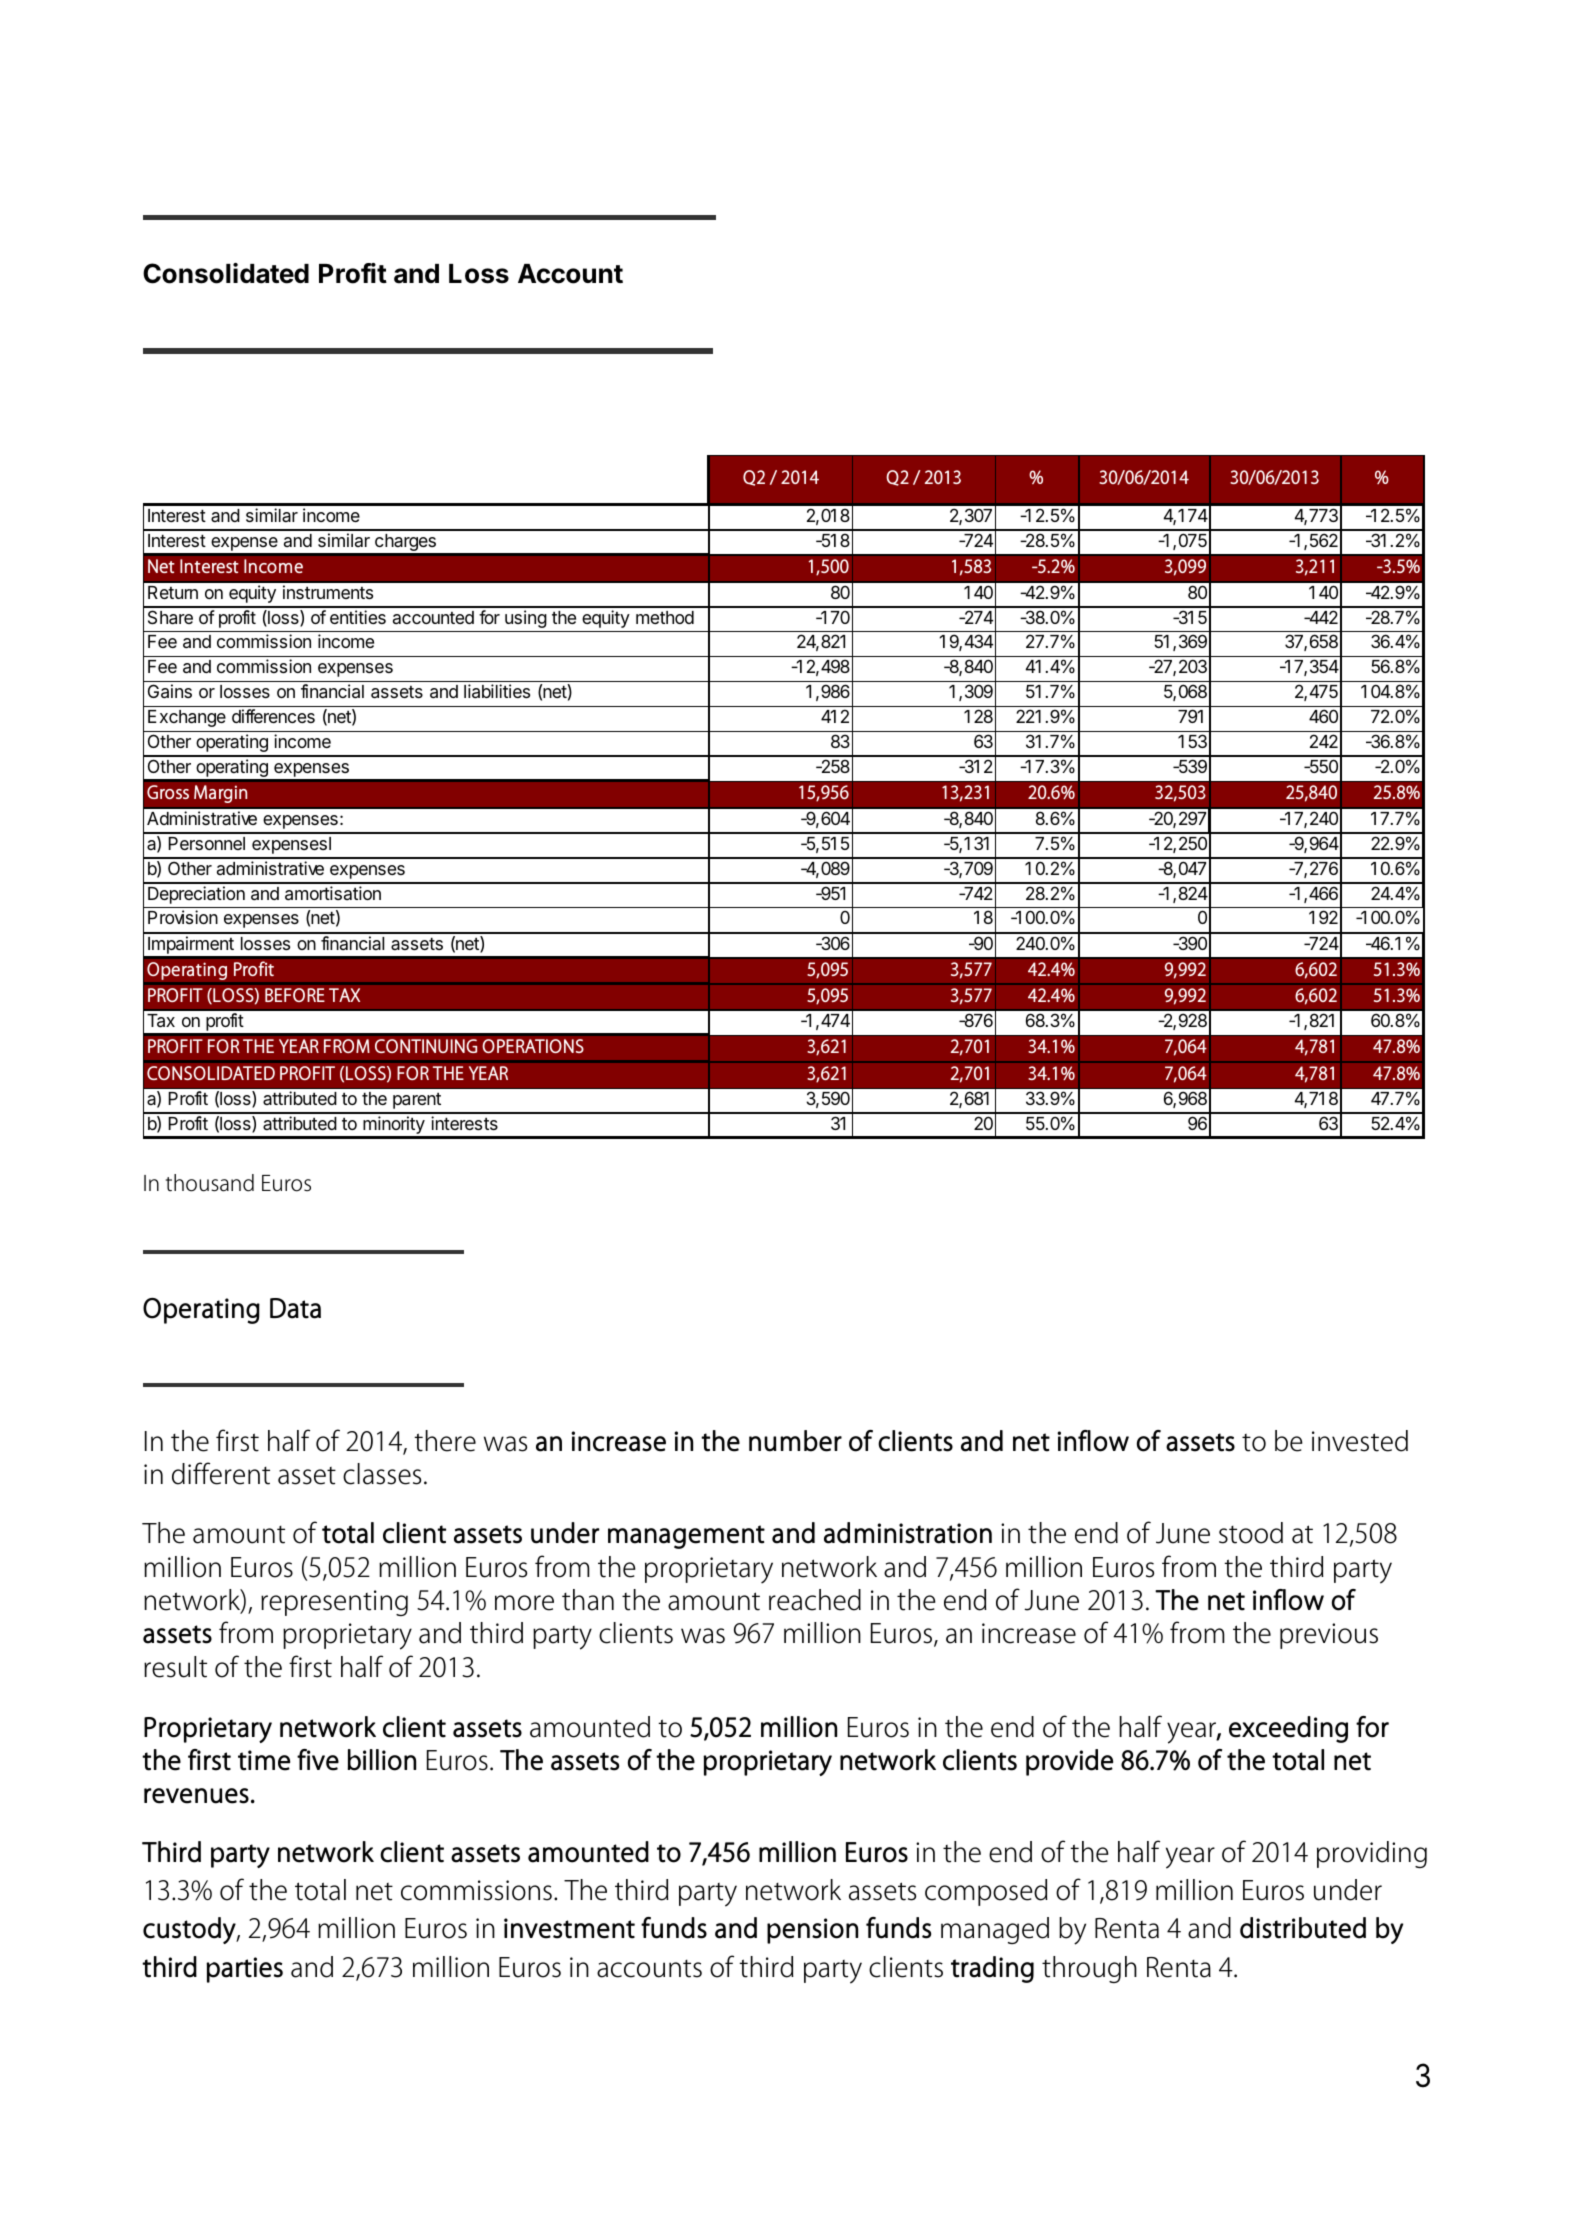 The width and height of the document is (1572, 2225). Describe the element at coordinates (533, 1046) in the document. I see `OPERATIONS` at that location.
